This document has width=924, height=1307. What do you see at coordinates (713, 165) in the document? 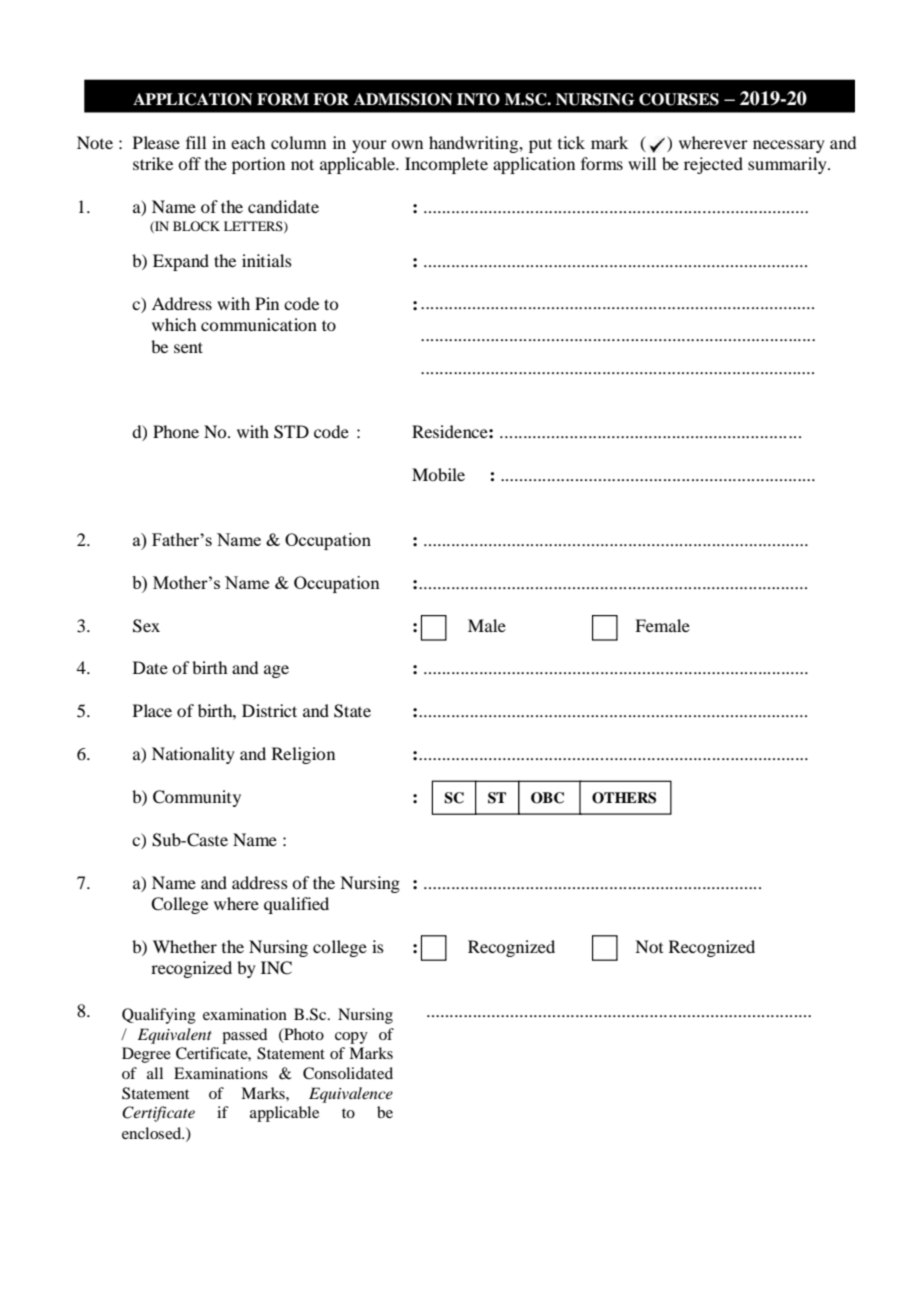
I see `rejected` at bounding box center [713, 165].
